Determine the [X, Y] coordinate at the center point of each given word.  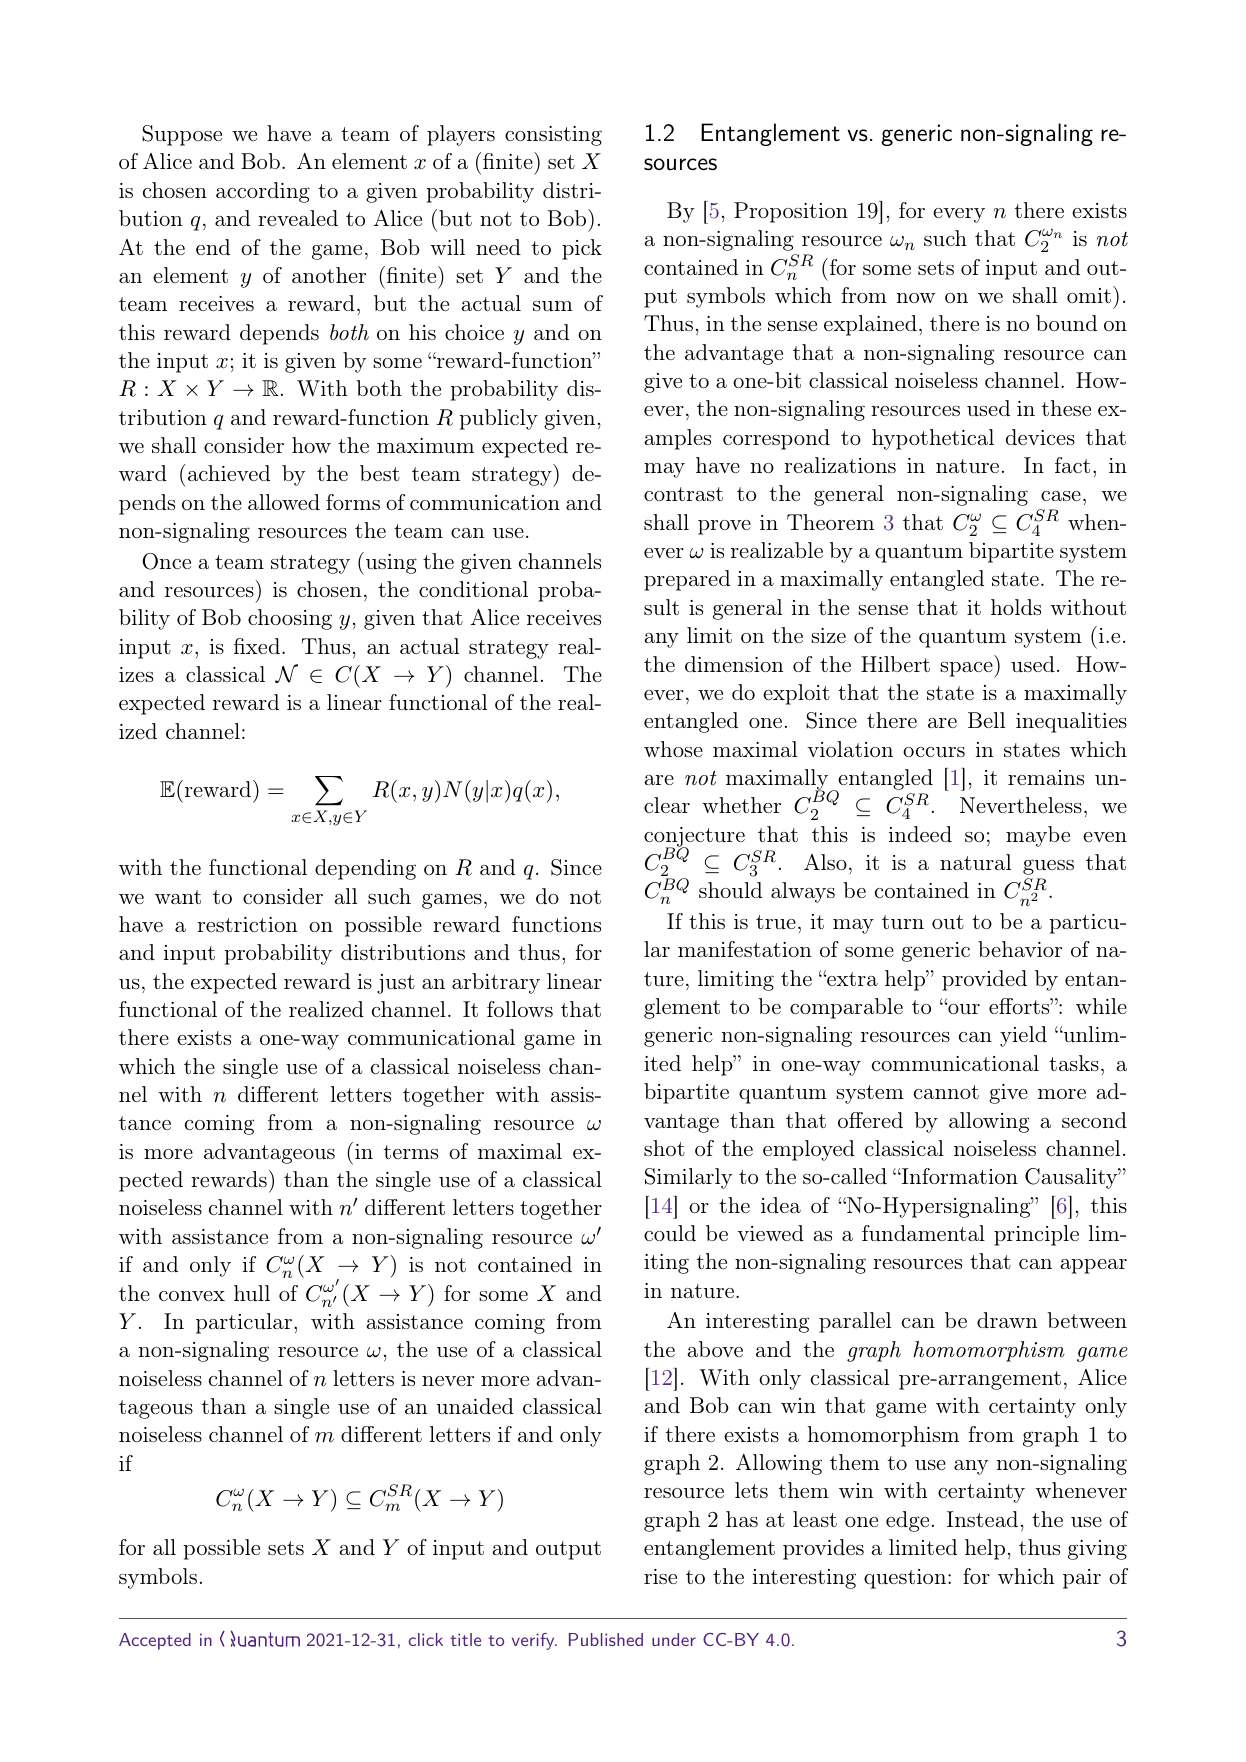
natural [975, 862]
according [263, 192]
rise [660, 1576]
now [916, 298]
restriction [247, 924]
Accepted [155, 1641]
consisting [553, 136]
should [730, 890]
